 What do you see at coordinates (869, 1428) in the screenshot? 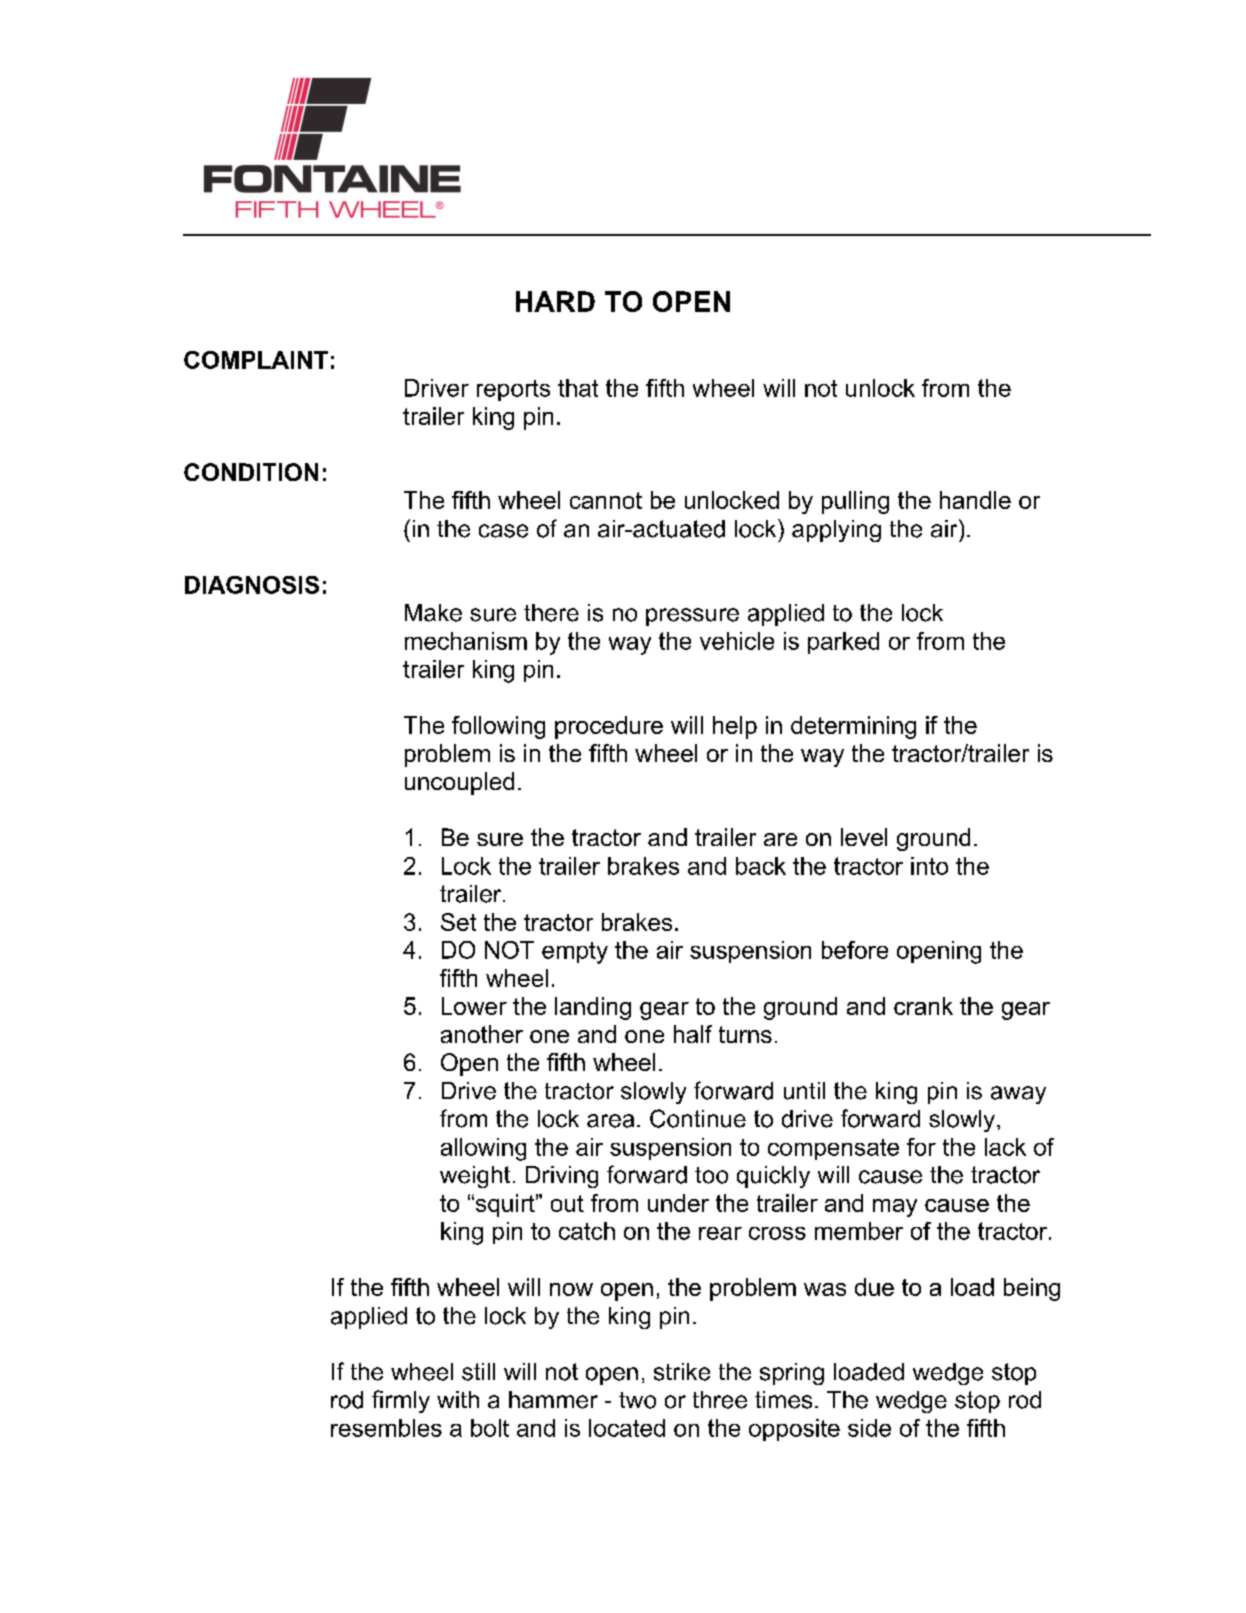
I see `side` at bounding box center [869, 1428].
